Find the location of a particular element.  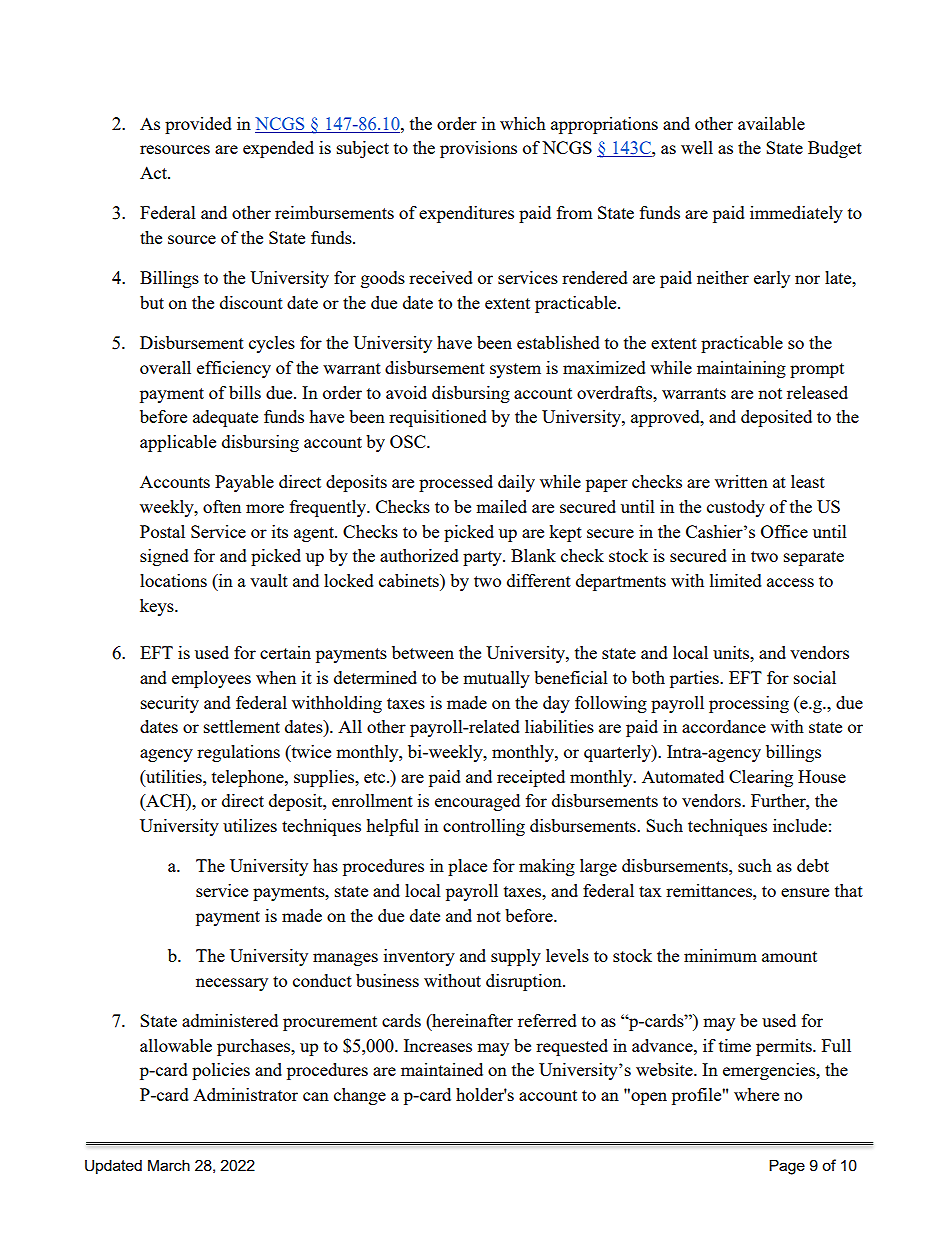

certain is located at coordinates (285, 652).
